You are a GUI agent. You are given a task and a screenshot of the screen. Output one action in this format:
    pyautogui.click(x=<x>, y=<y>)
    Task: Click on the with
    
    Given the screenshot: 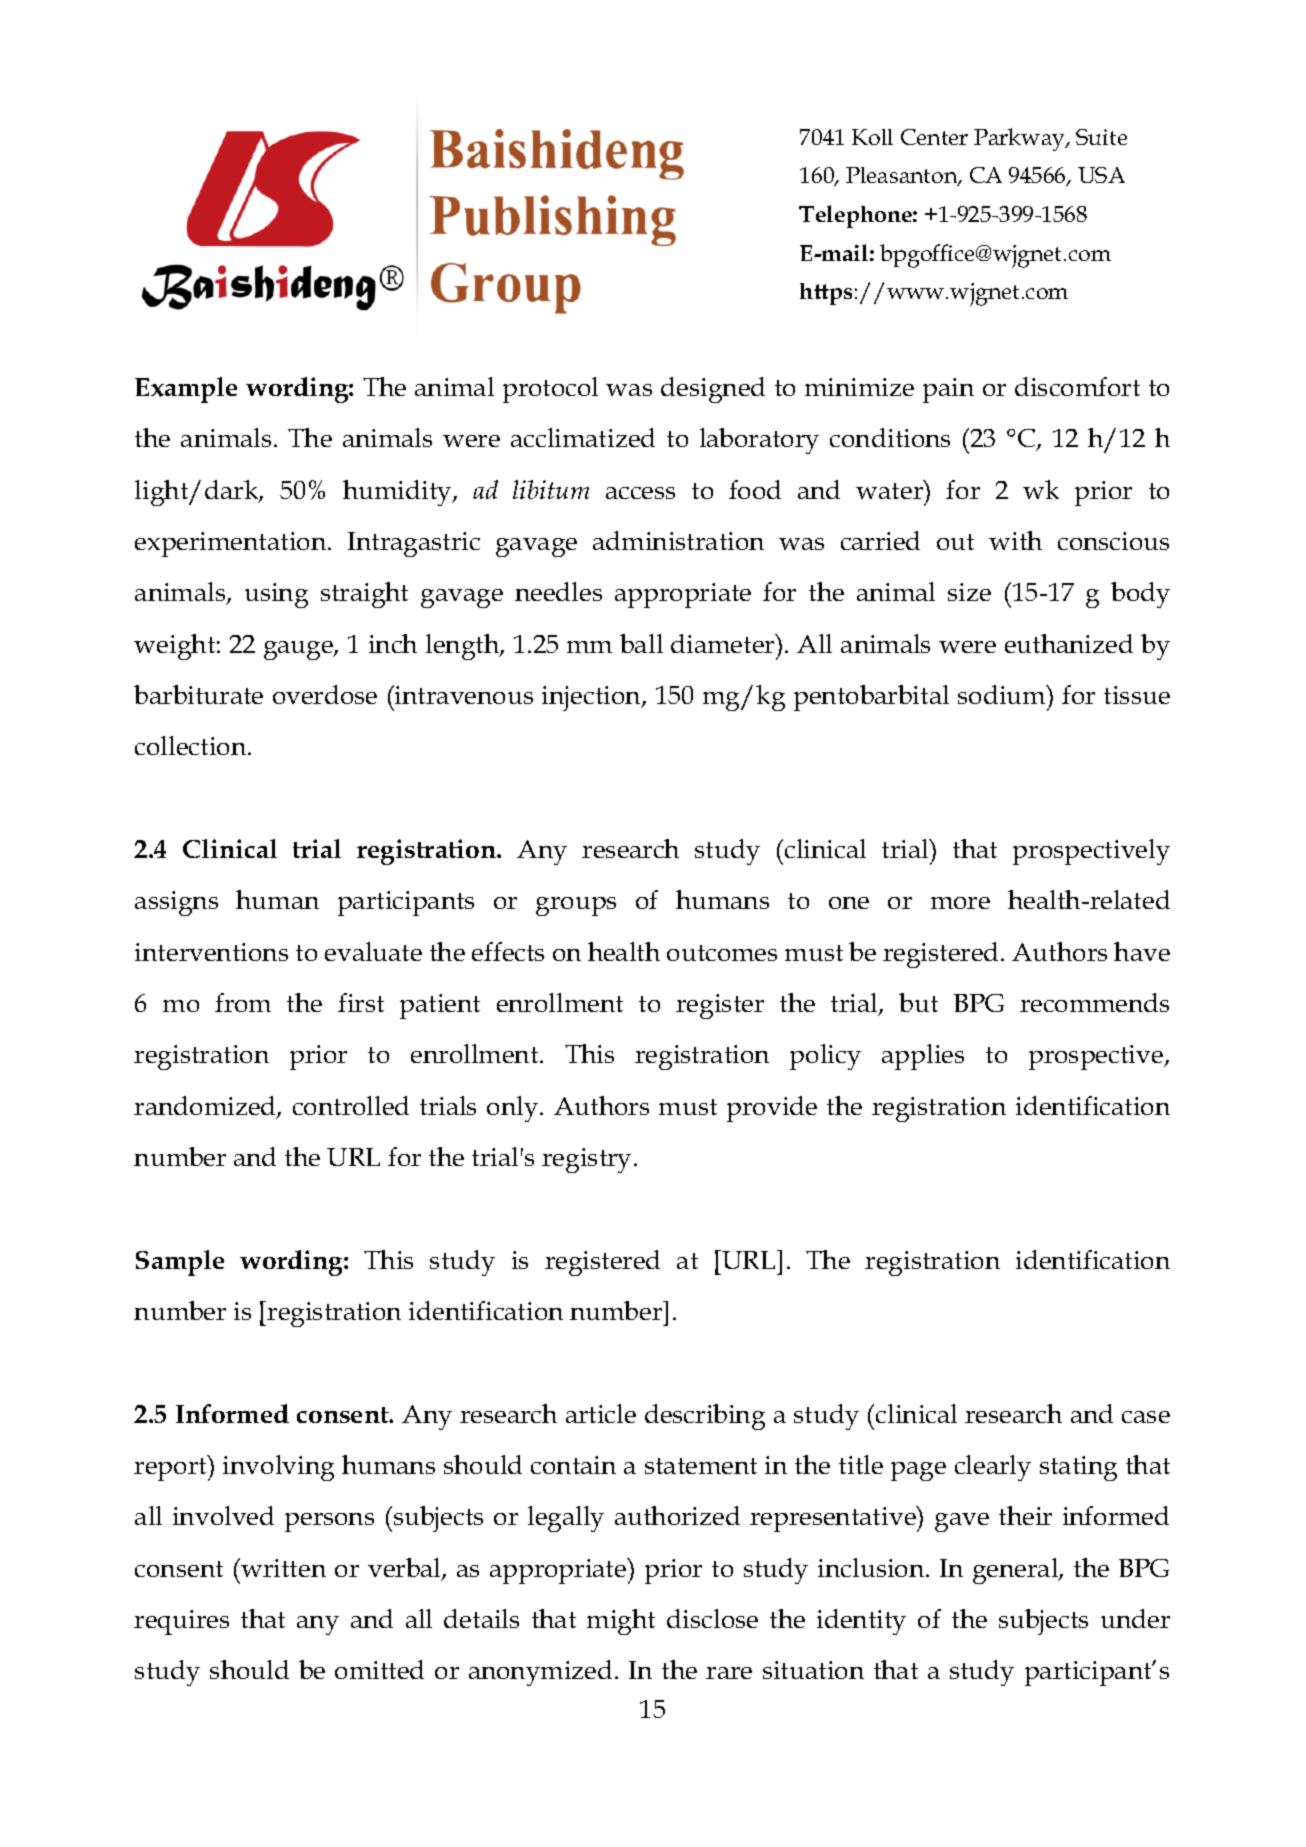 What is the action you would take?
    pyautogui.click(x=1015, y=540)
